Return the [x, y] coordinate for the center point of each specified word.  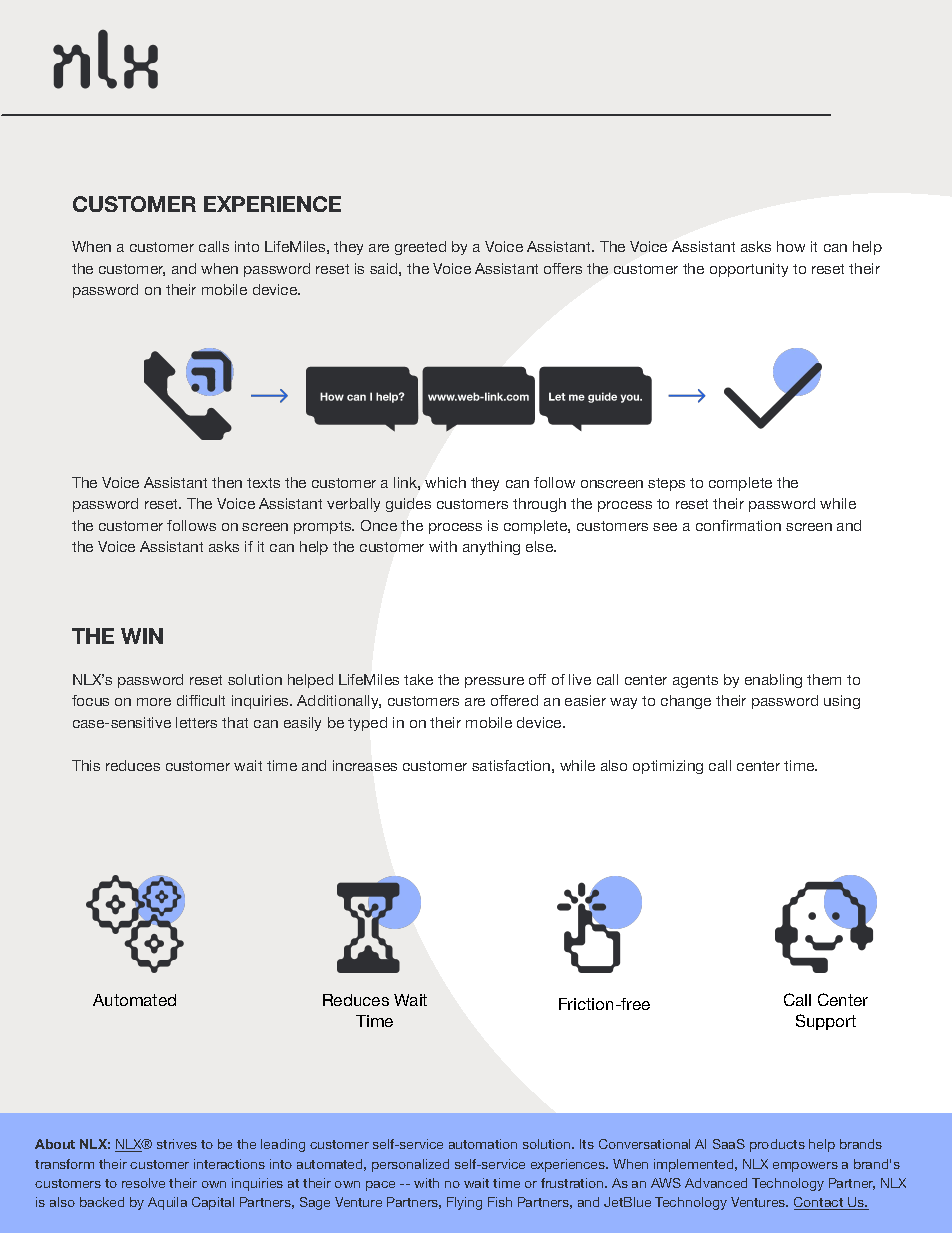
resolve [143, 1183]
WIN [142, 636]
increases [365, 765]
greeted [420, 248]
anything [491, 548]
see [665, 527]
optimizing [668, 767]
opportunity [749, 270]
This [86, 765]
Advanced [716, 1183]
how [791, 246]
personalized [410, 1165]
